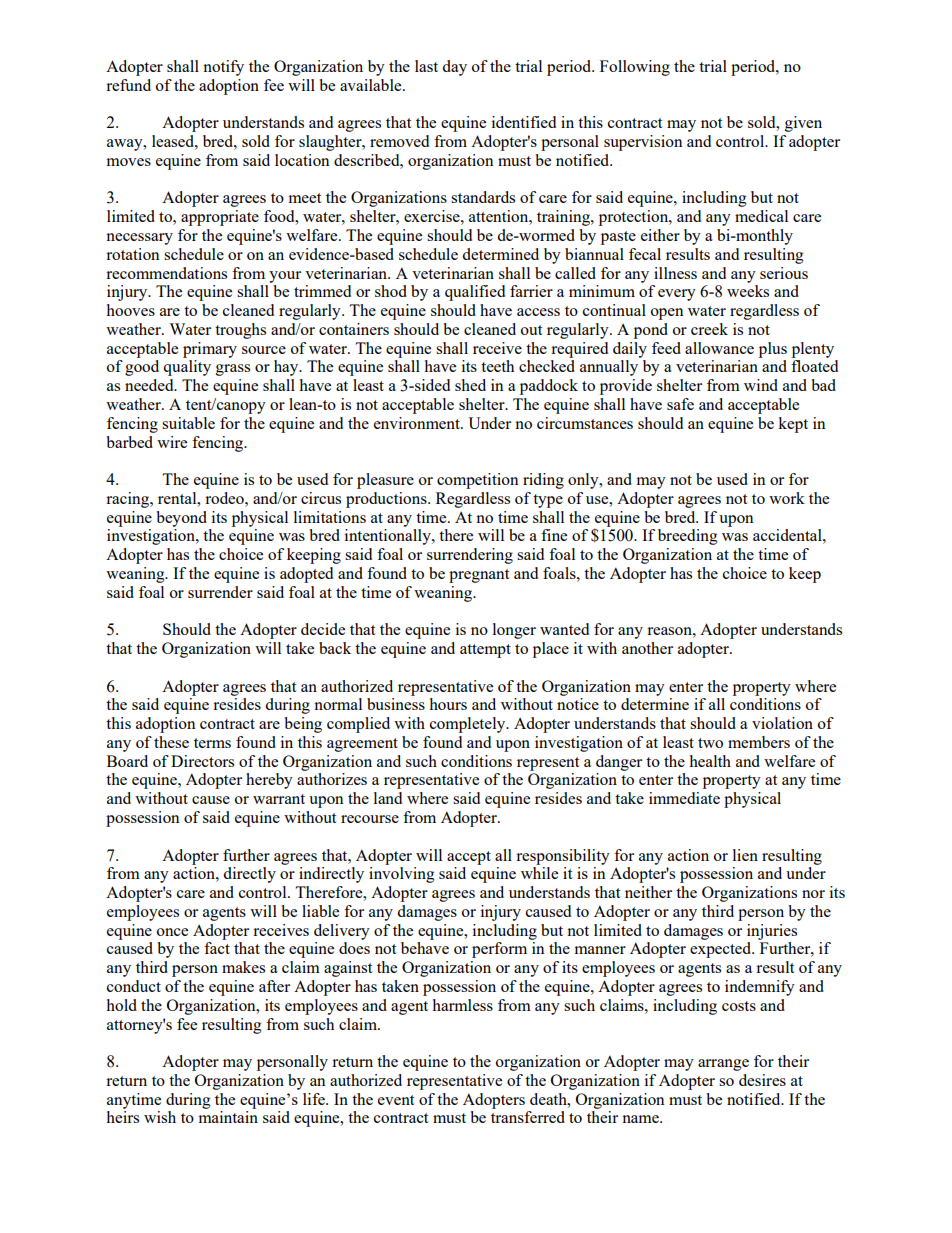 This screenshot has width=952, height=1233. I want to click on breeding, so click(688, 537).
